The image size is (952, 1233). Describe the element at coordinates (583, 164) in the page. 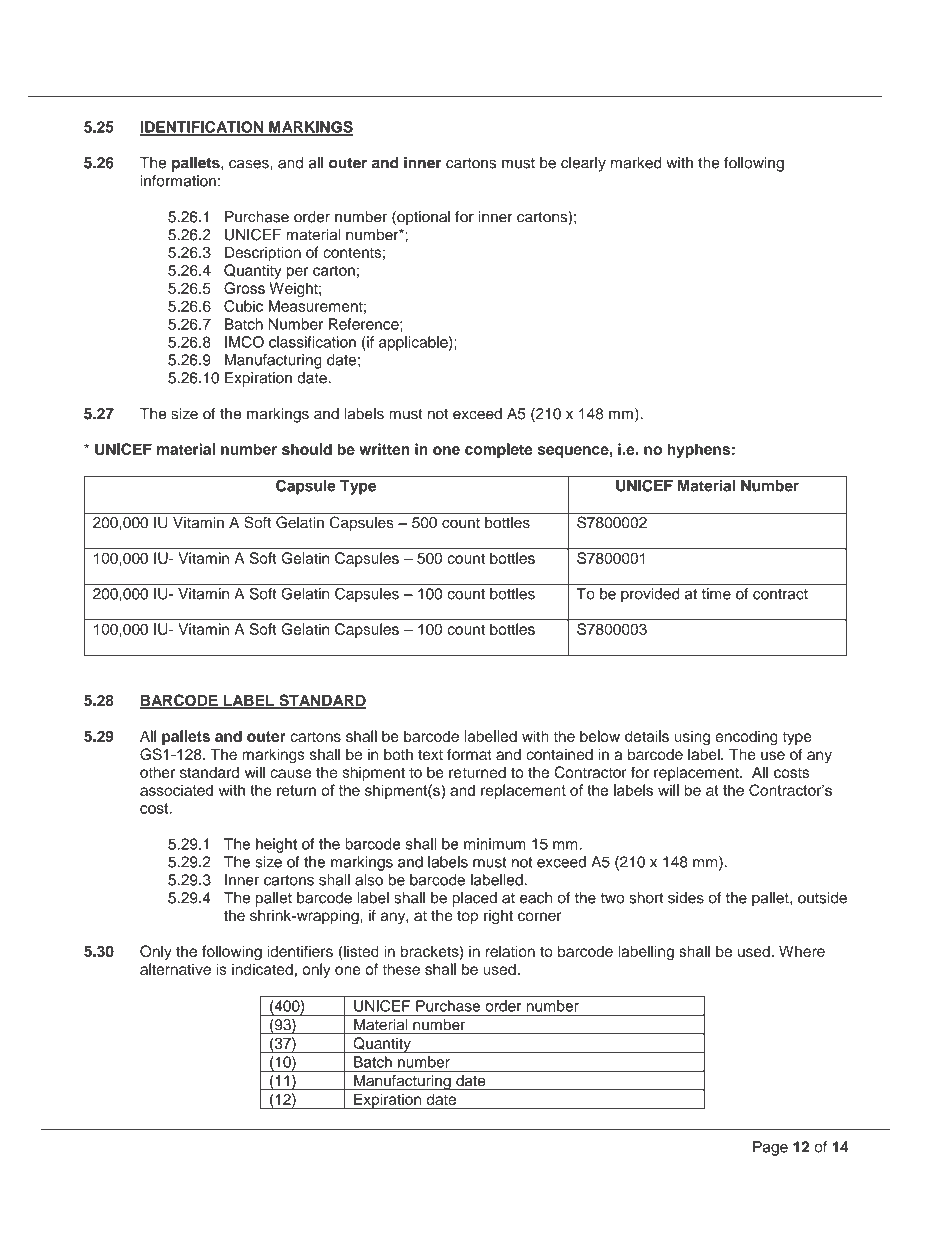

I see `clearly` at that location.
